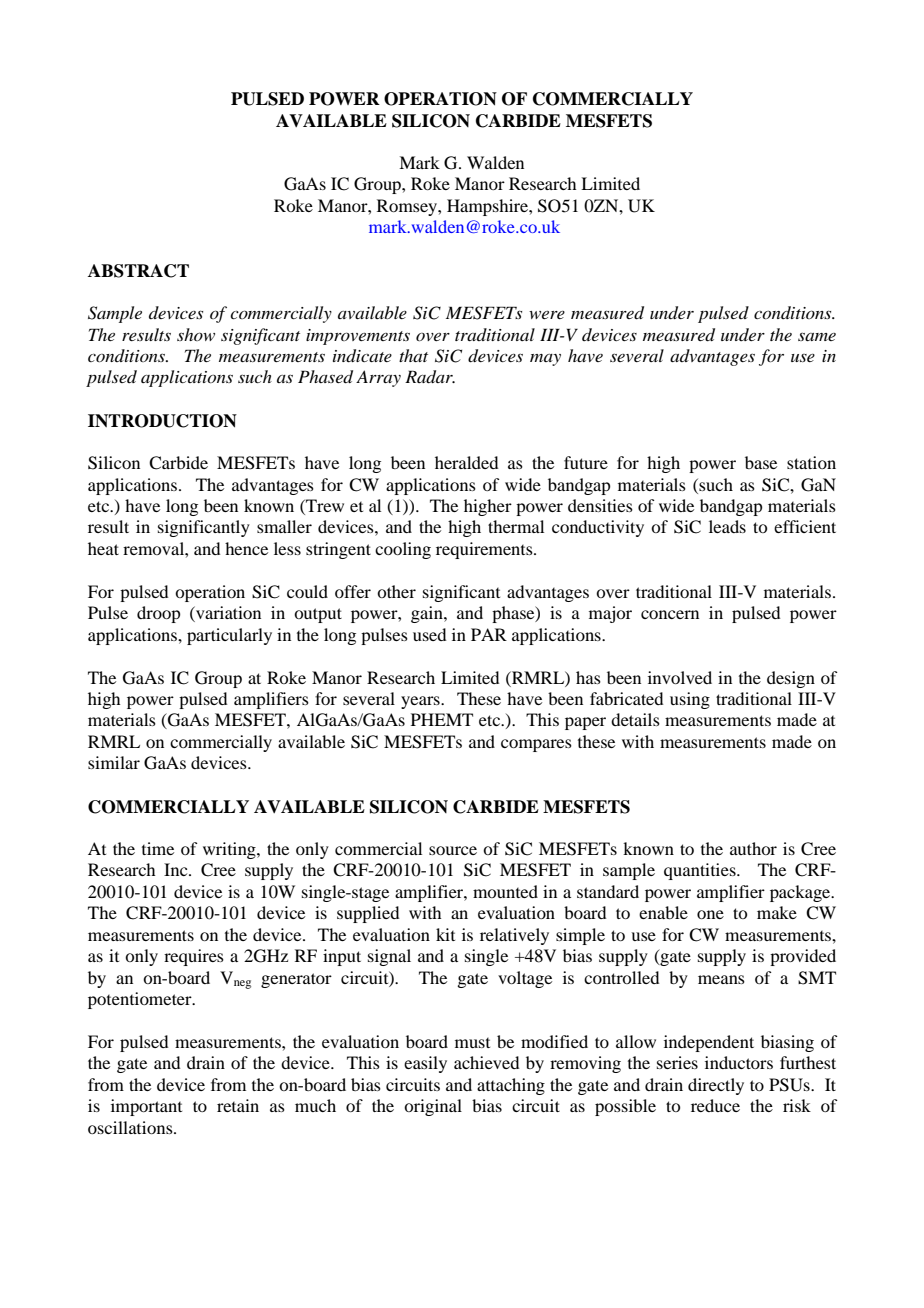 The image size is (924, 1308). Describe the element at coordinates (715, 1105) in the screenshot. I see `reduce` at that location.
